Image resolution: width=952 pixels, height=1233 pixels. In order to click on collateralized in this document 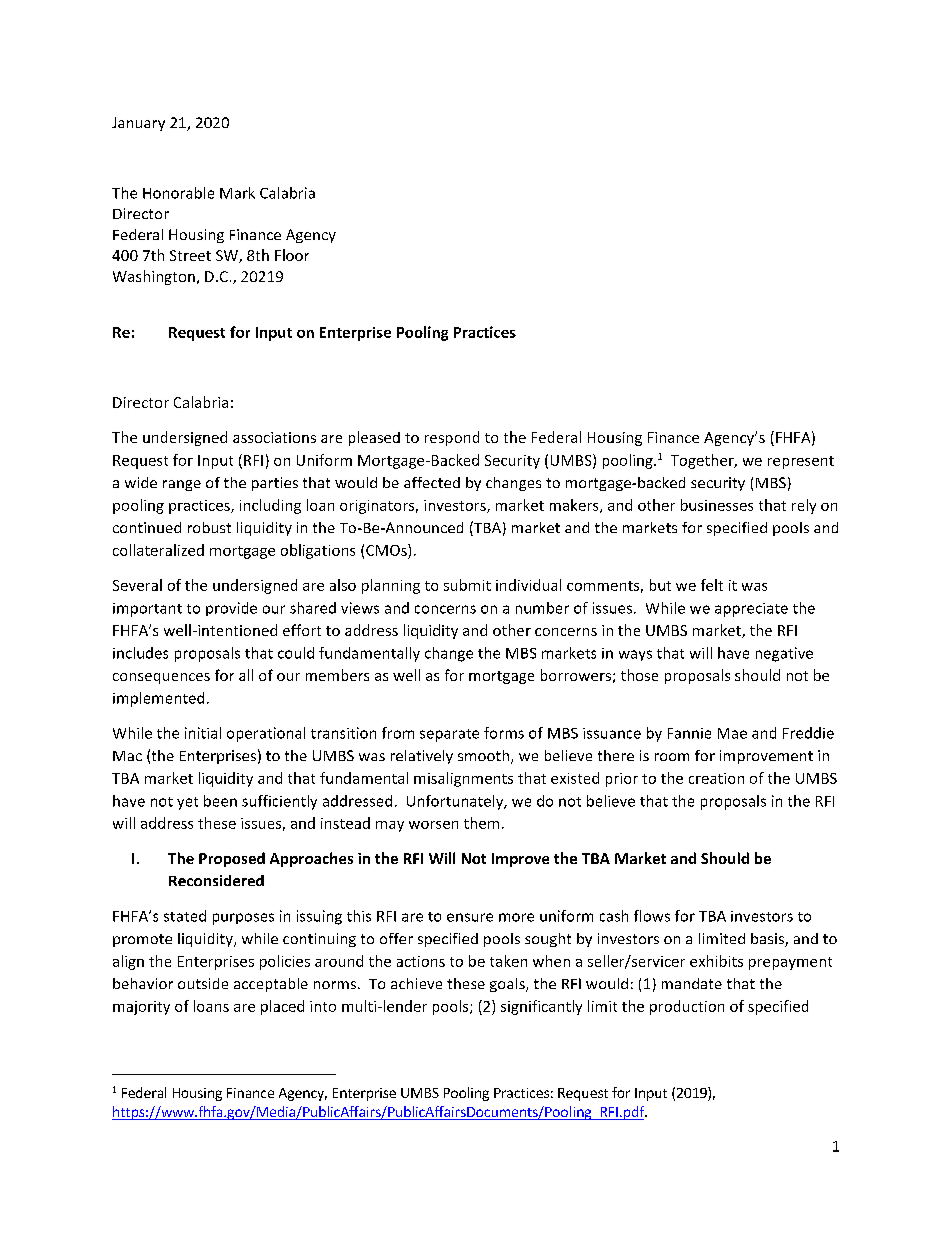, I will do `click(158, 550)`.
